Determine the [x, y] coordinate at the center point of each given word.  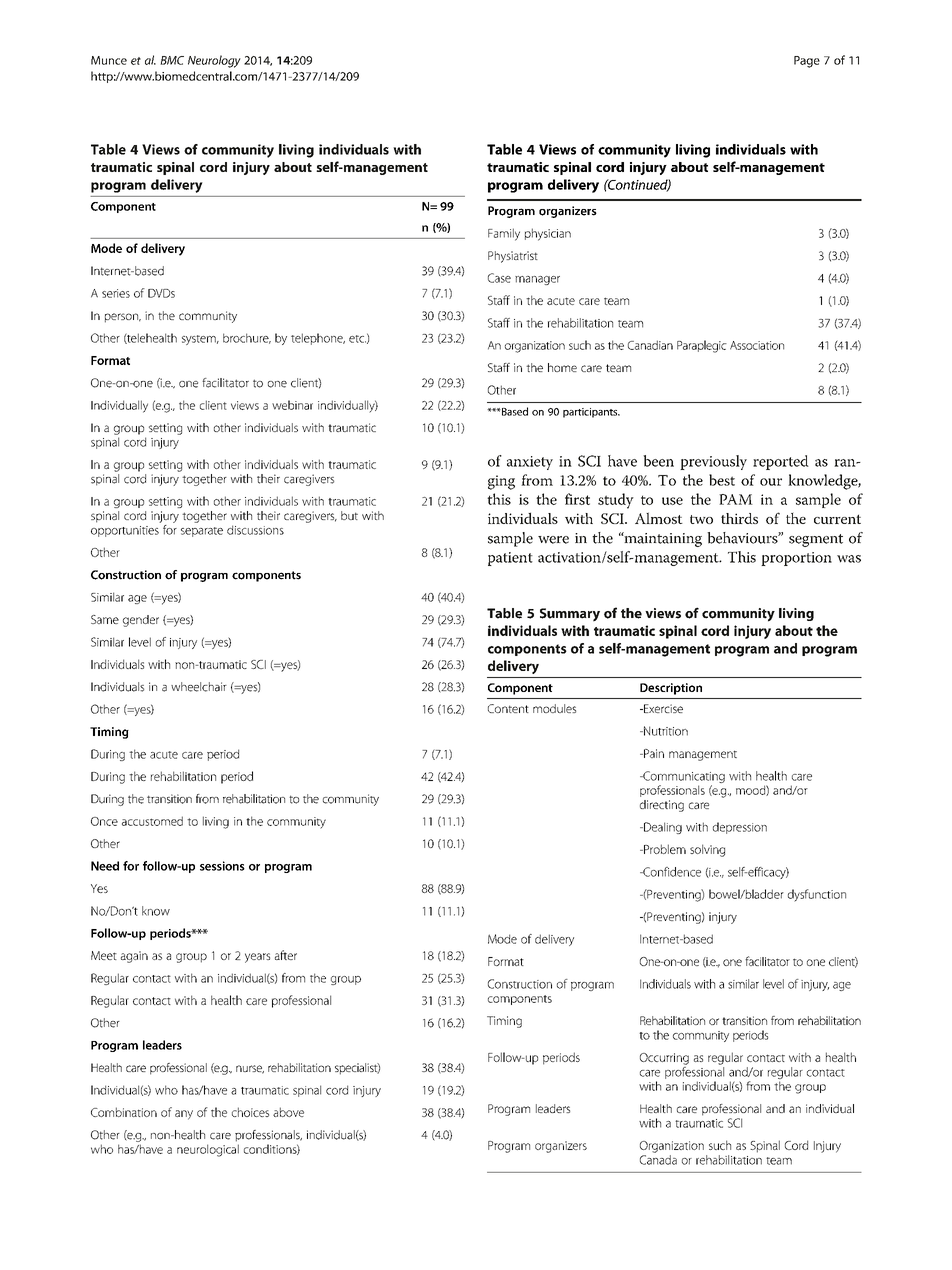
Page [807, 62]
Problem [664, 849]
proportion [796, 559]
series [116, 293]
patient [510, 559]
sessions [222, 866]
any [184, 1115]
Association [757, 345]
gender [141, 621]
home [562, 367]
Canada [658, 1160]
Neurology [214, 61]
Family [504, 234]
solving [707, 850]
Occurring [664, 1059]
